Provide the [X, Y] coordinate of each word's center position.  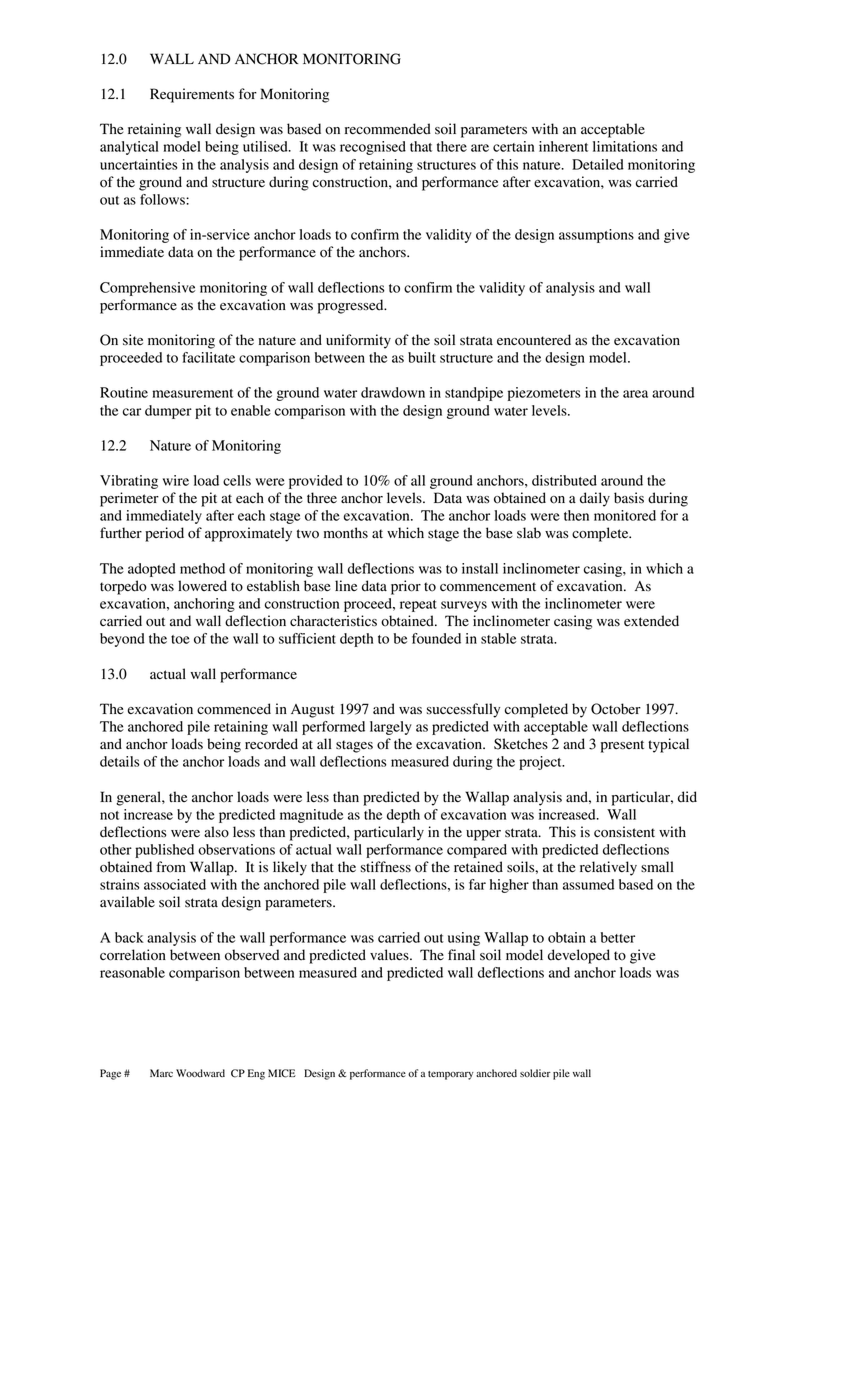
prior [406, 587]
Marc [161, 1073]
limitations [625, 146]
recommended [388, 129]
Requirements [192, 95]
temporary [451, 1075]
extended [651, 621]
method [202, 568]
